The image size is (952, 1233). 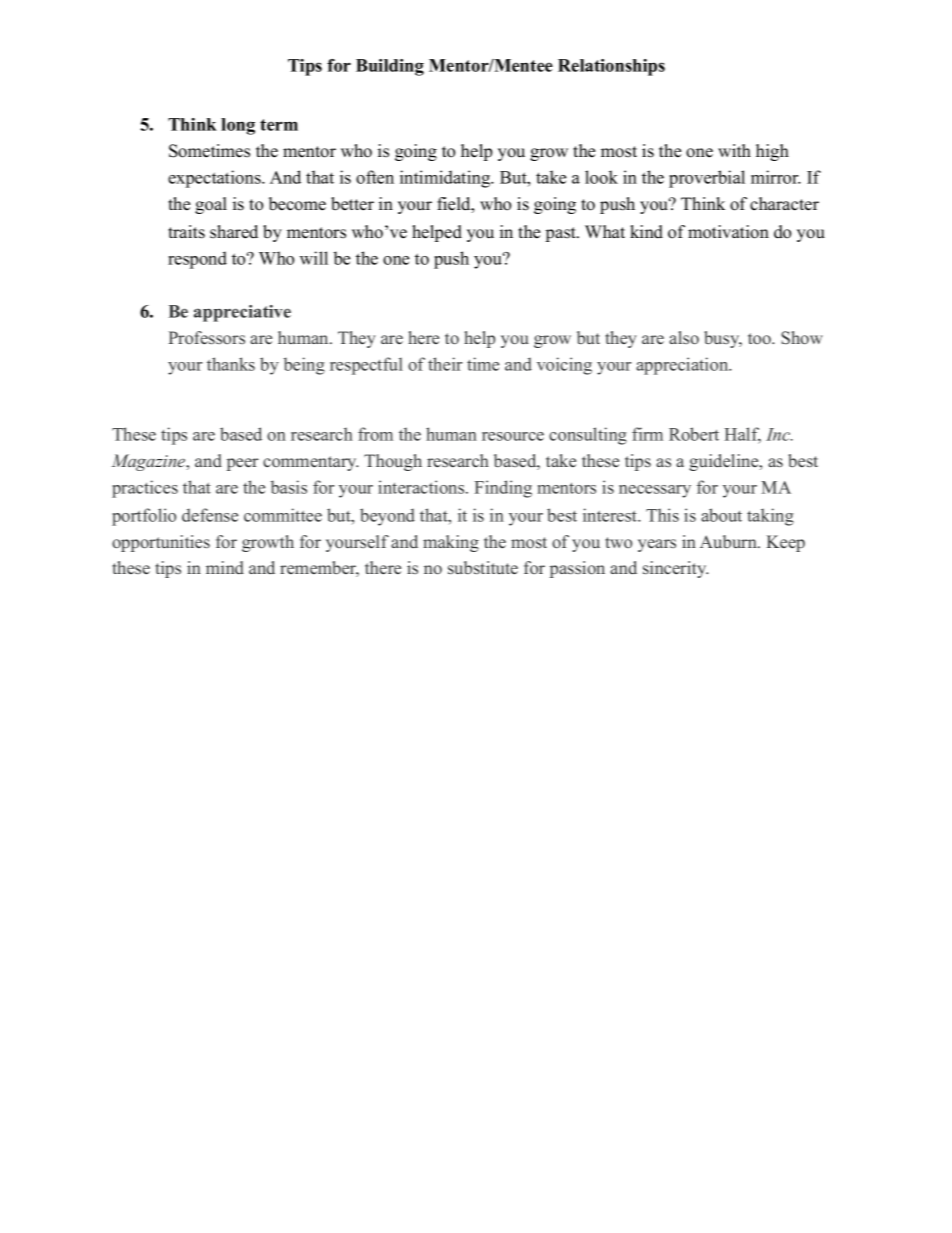 I want to click on long, so click(x=238, y=126).
